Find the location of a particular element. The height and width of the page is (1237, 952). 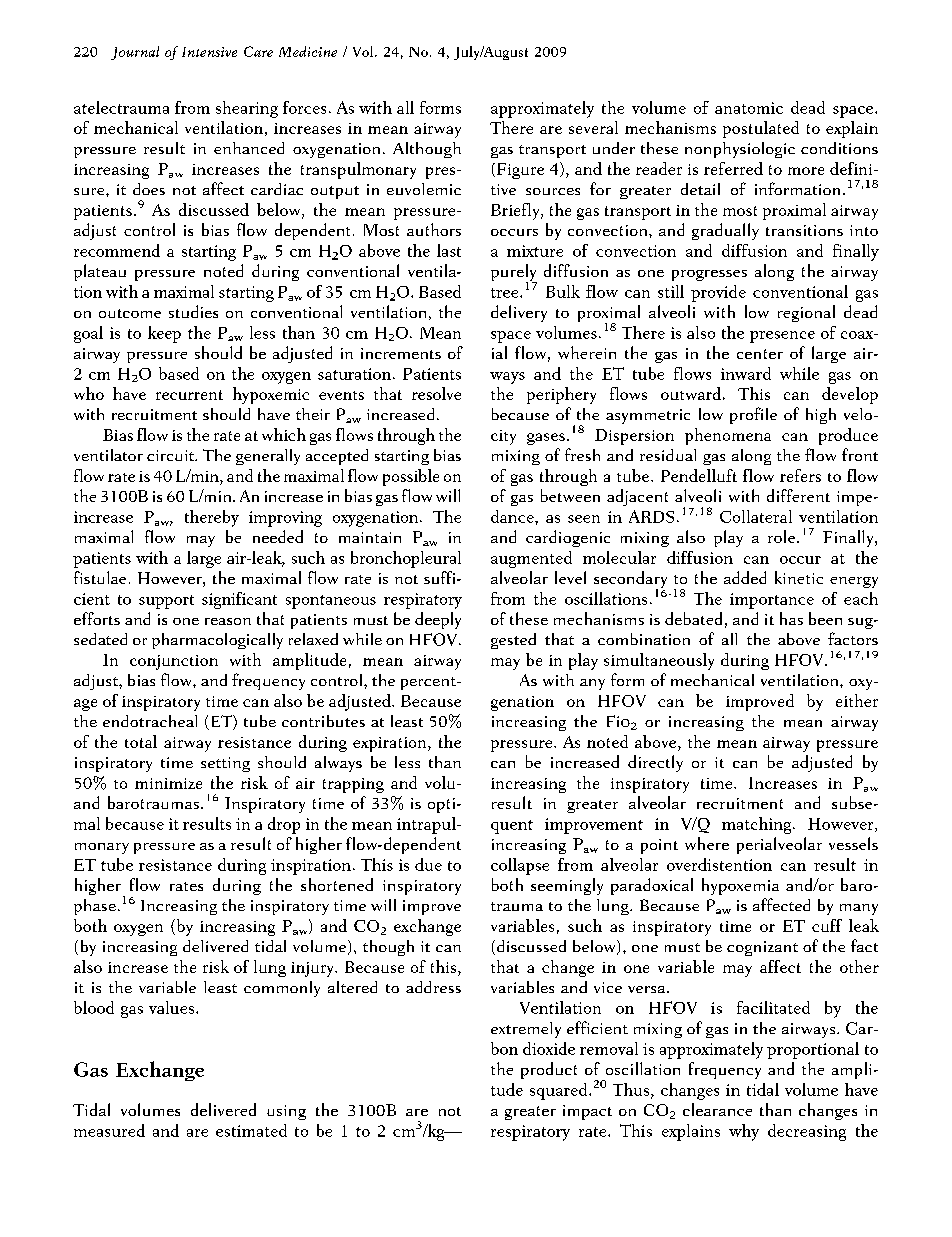

estimated is located at coordinates (251, 1130).
